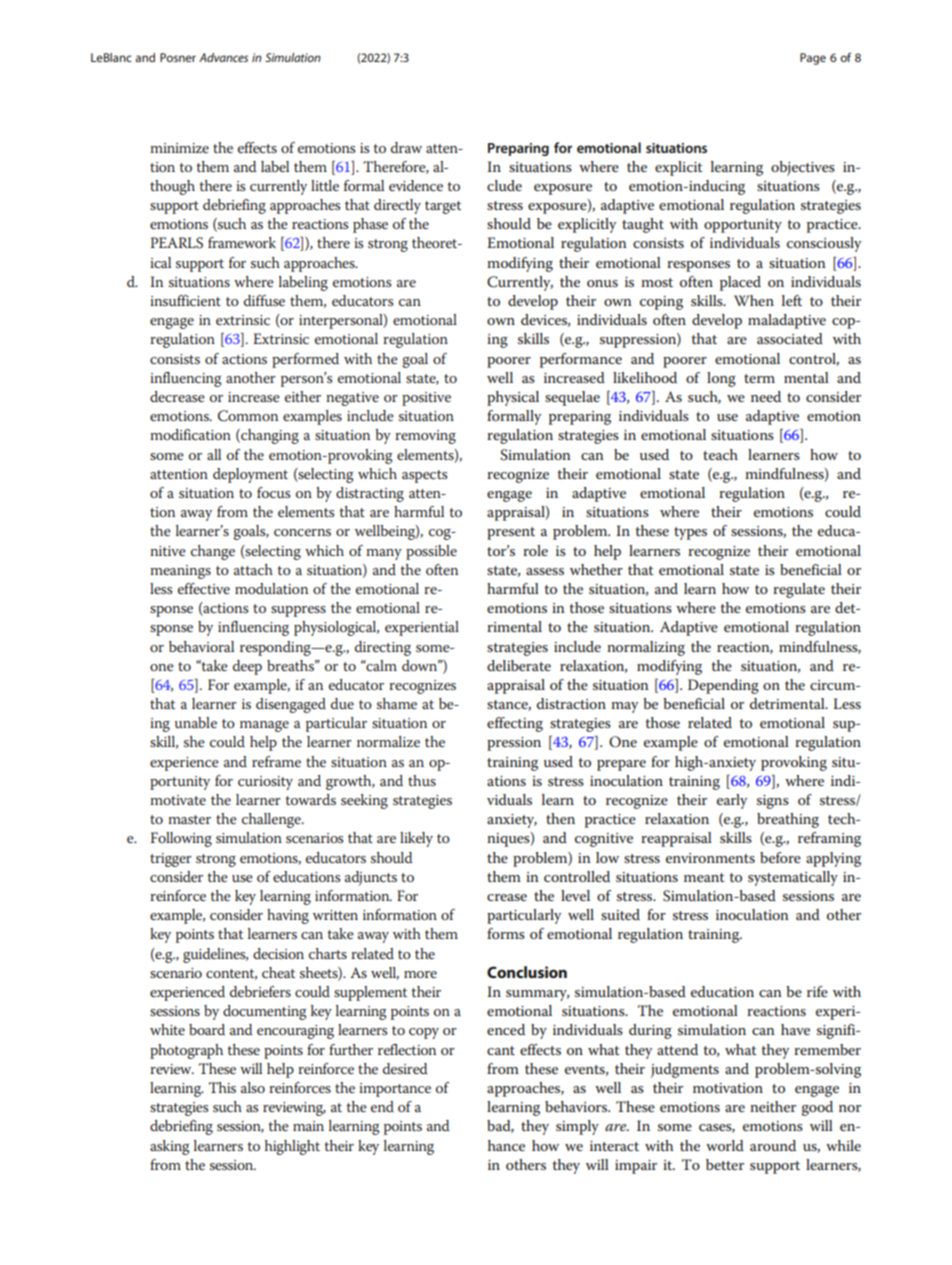  What do you see at coordinates (223, 57) in the document?
I see `Advances` at bounding box center [223, 57].
